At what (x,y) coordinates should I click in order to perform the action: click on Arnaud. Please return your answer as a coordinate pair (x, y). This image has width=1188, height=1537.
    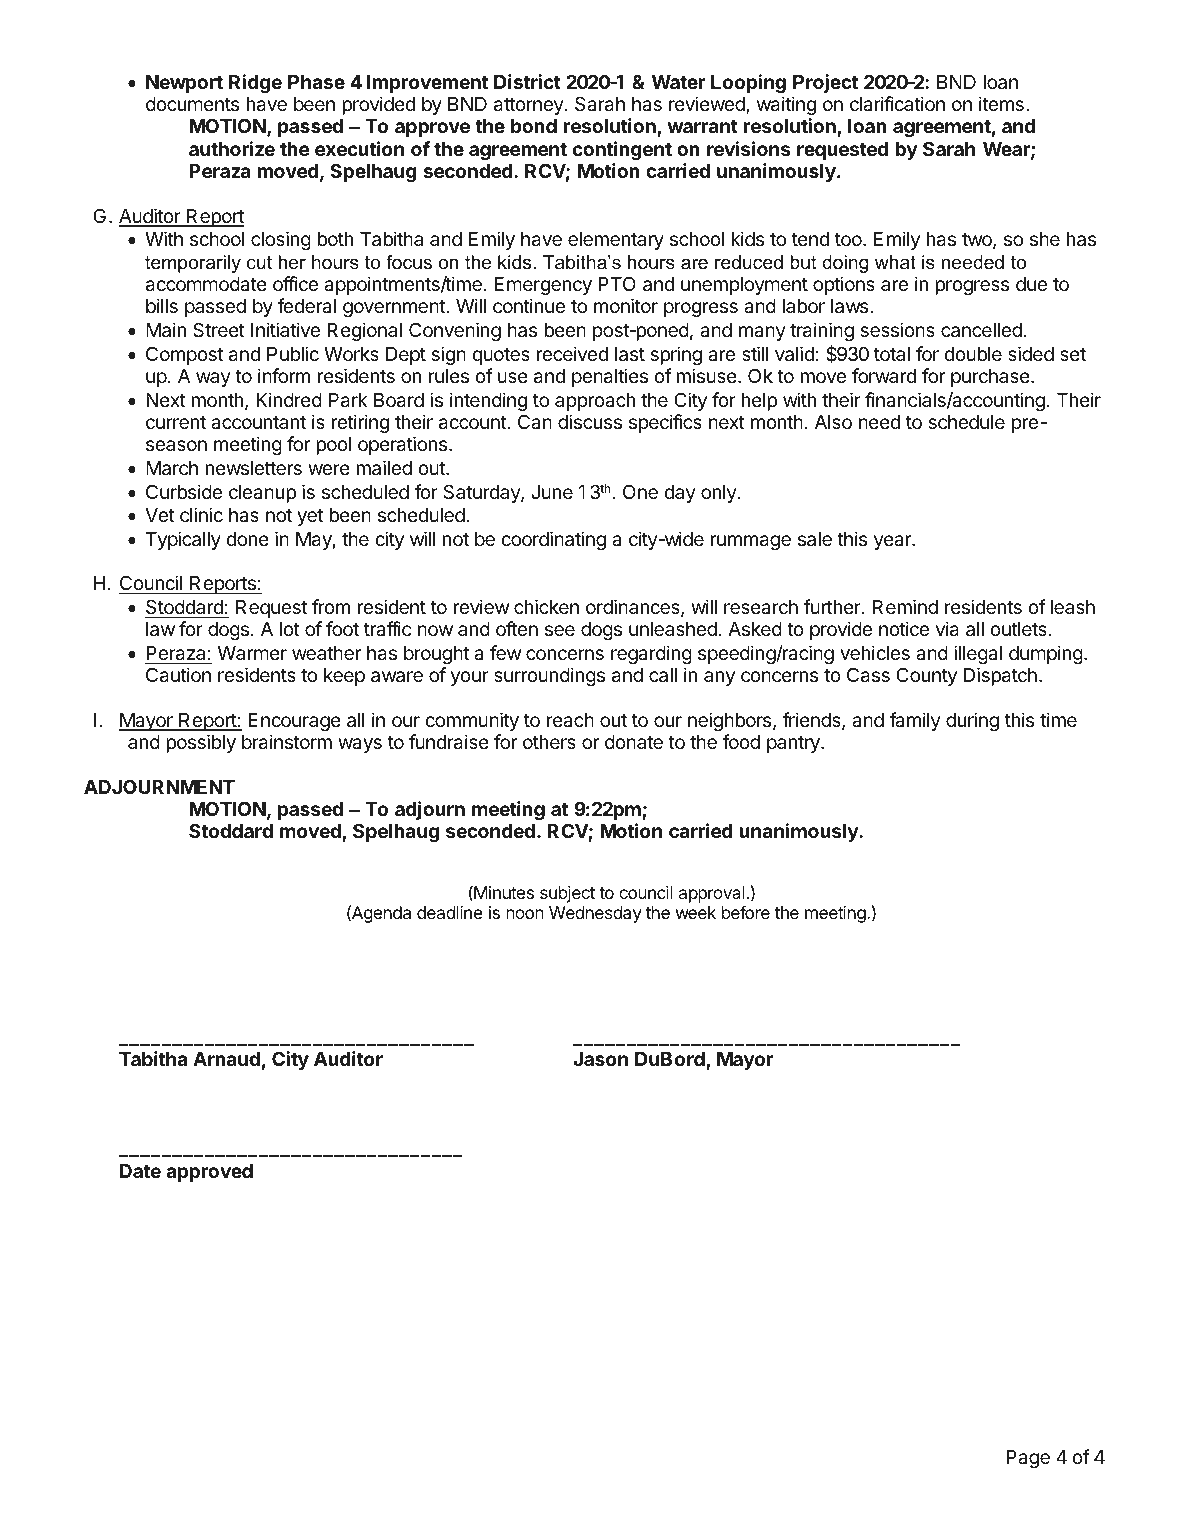
    Looking at the image, I should click on (226, 1059).
